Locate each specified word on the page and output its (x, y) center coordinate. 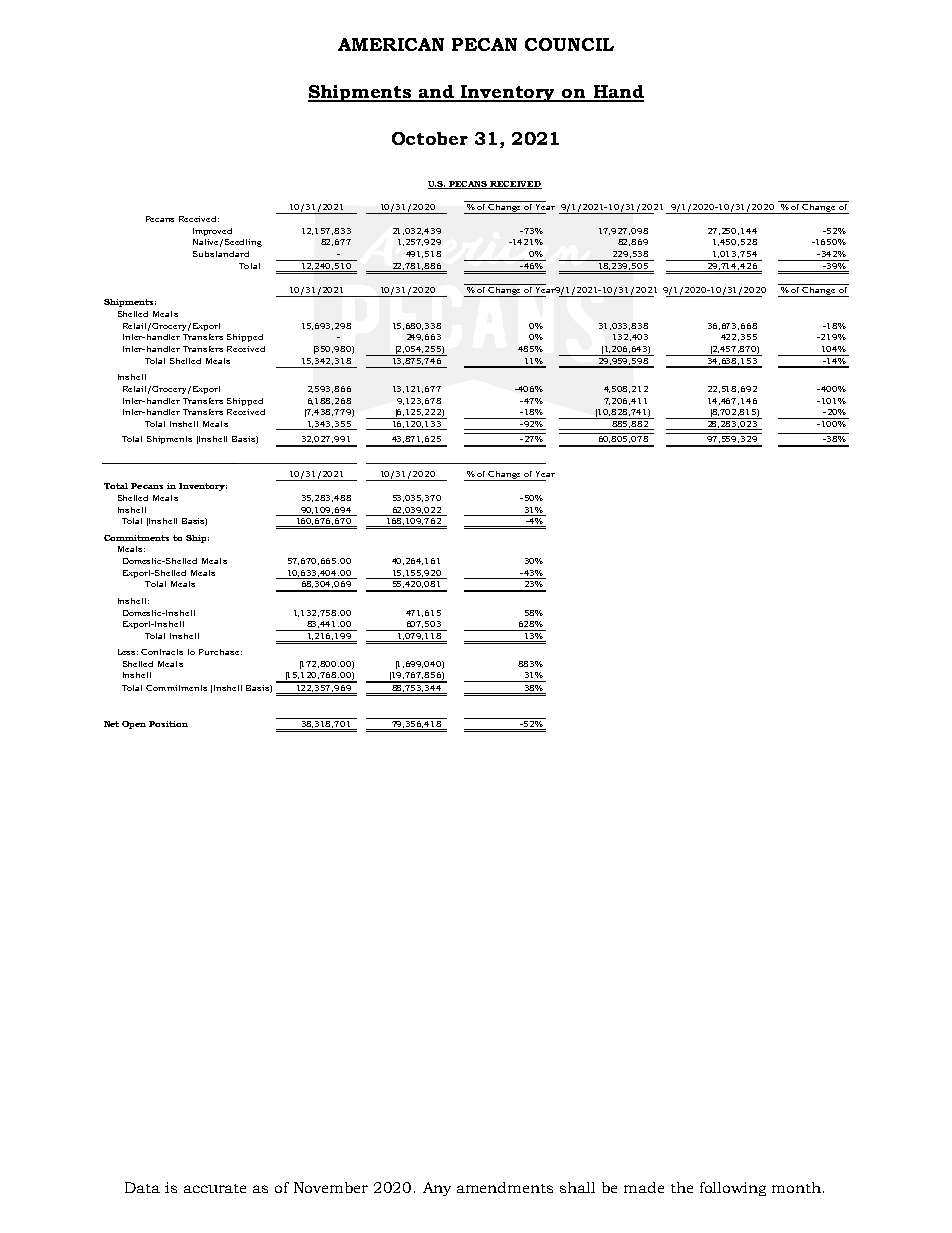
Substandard (221, 254)
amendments (505, 1187)
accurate (215, 1188)
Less (128, 652)
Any (437, 1189)
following (733, 1189)
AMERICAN (391, 44)
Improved (212, 232)
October (430, 138)
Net (111, 724)
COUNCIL (569, 44)
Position (168, 724)
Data (142, 1187)
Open (134, 725)
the (682, 1187)
